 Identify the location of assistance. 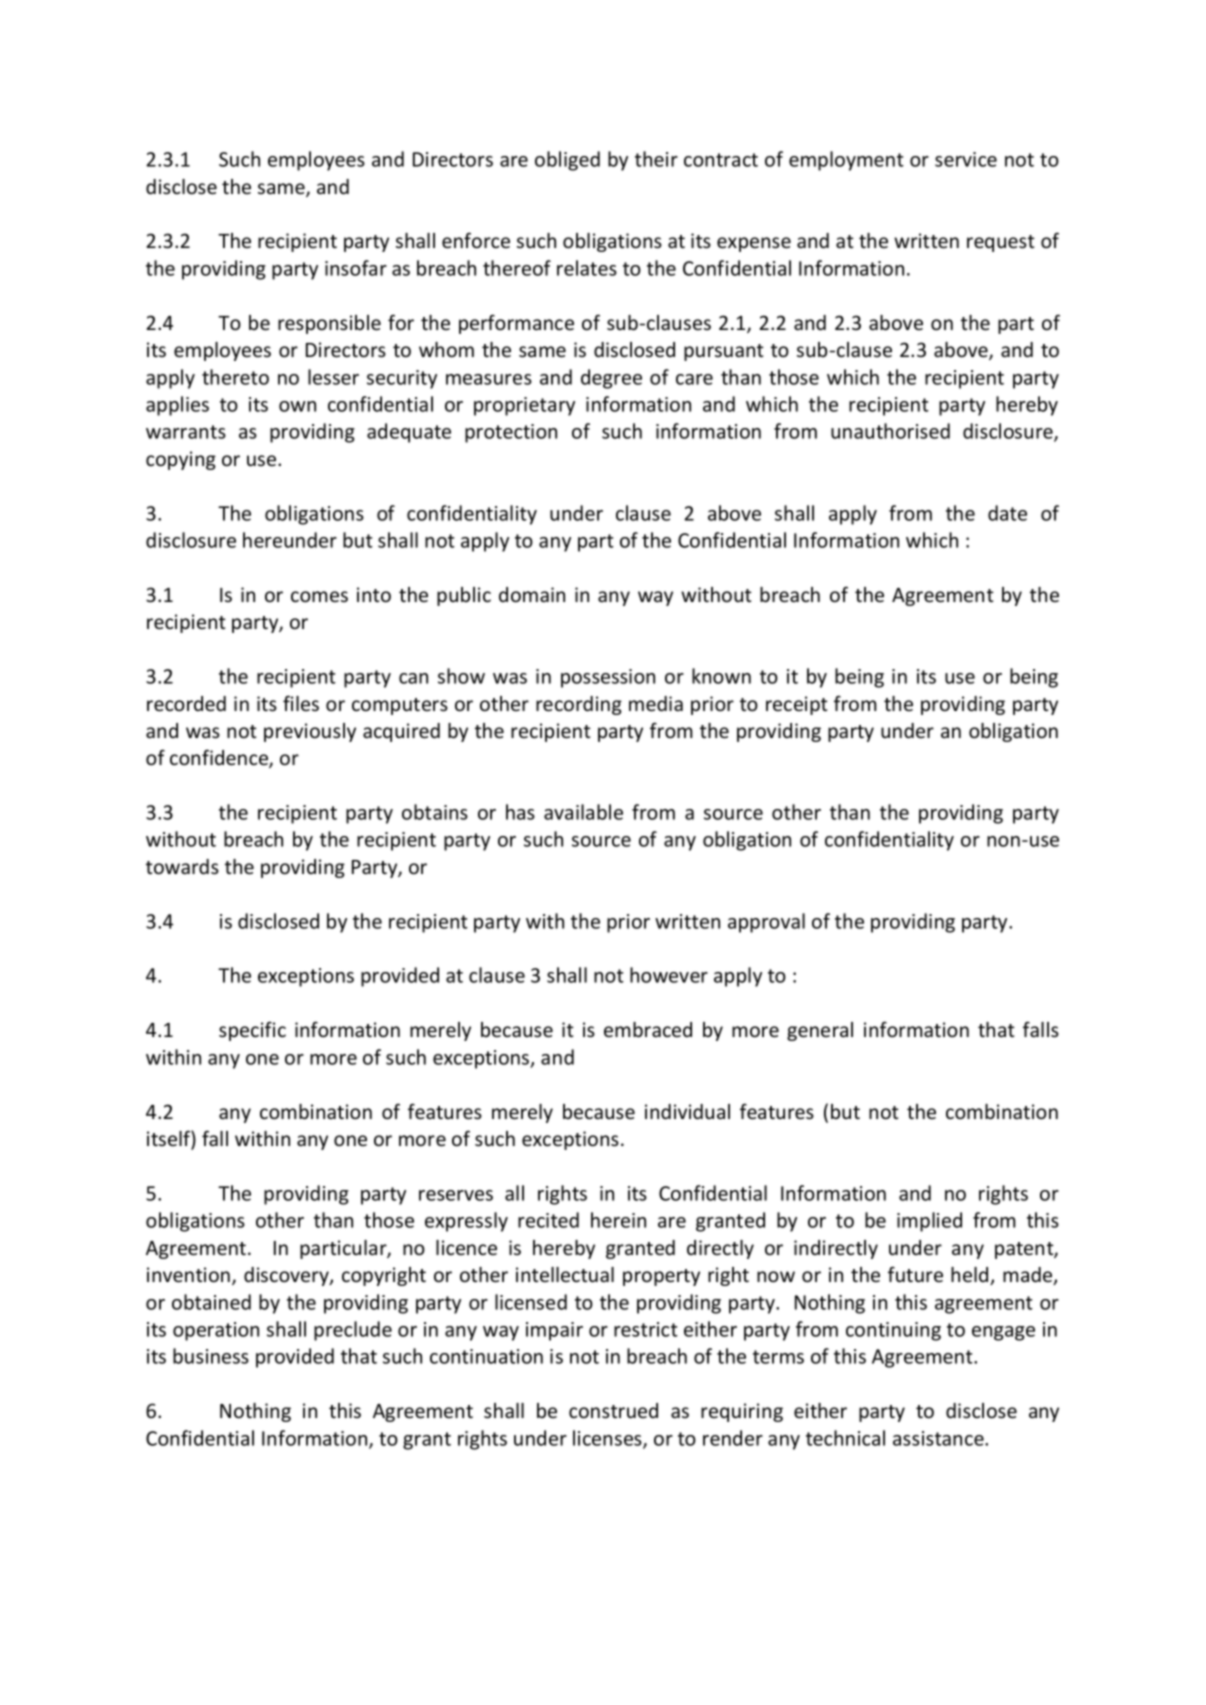
(939, 1438).
